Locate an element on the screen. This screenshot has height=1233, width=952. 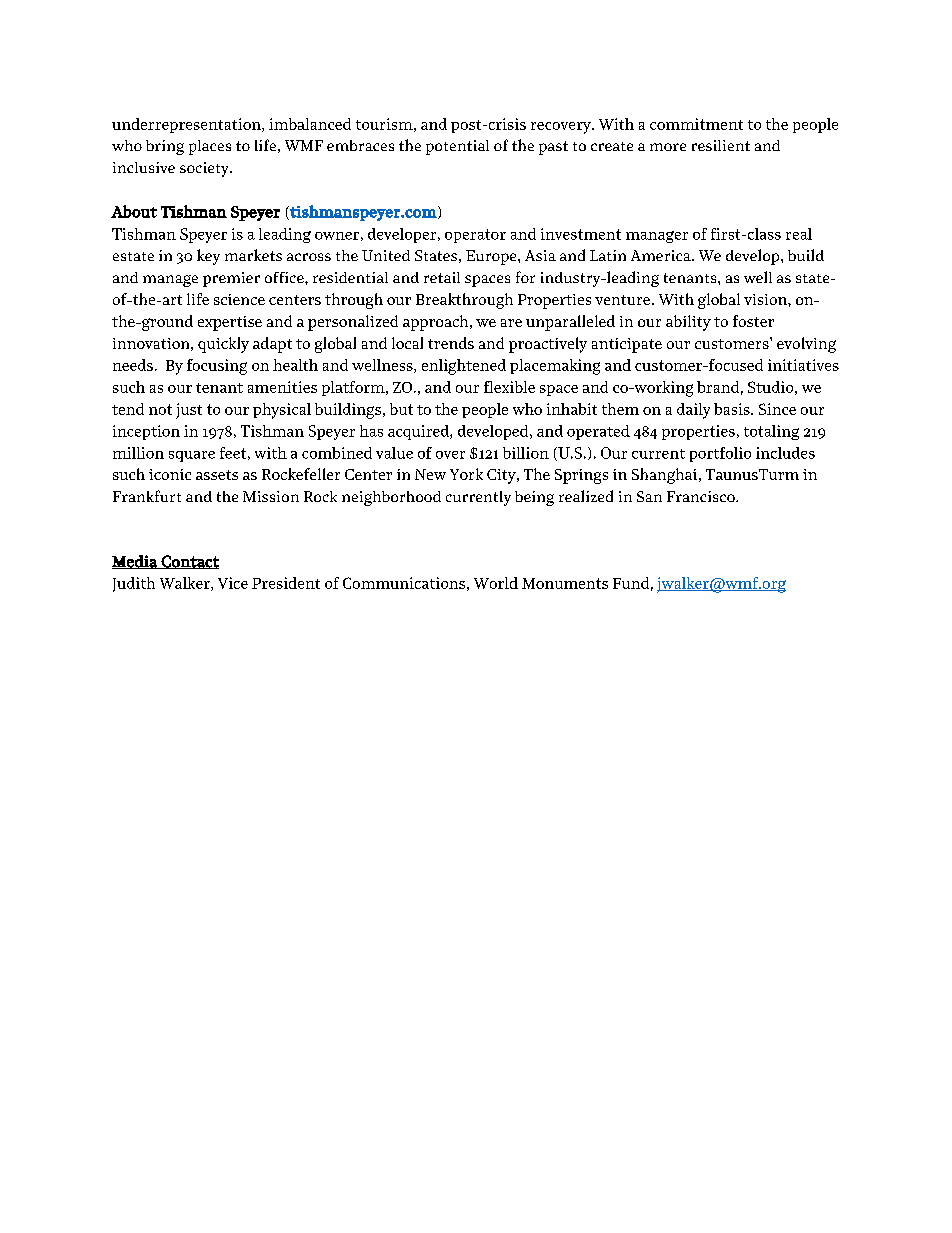
places is located at coordinates (210, 147).
